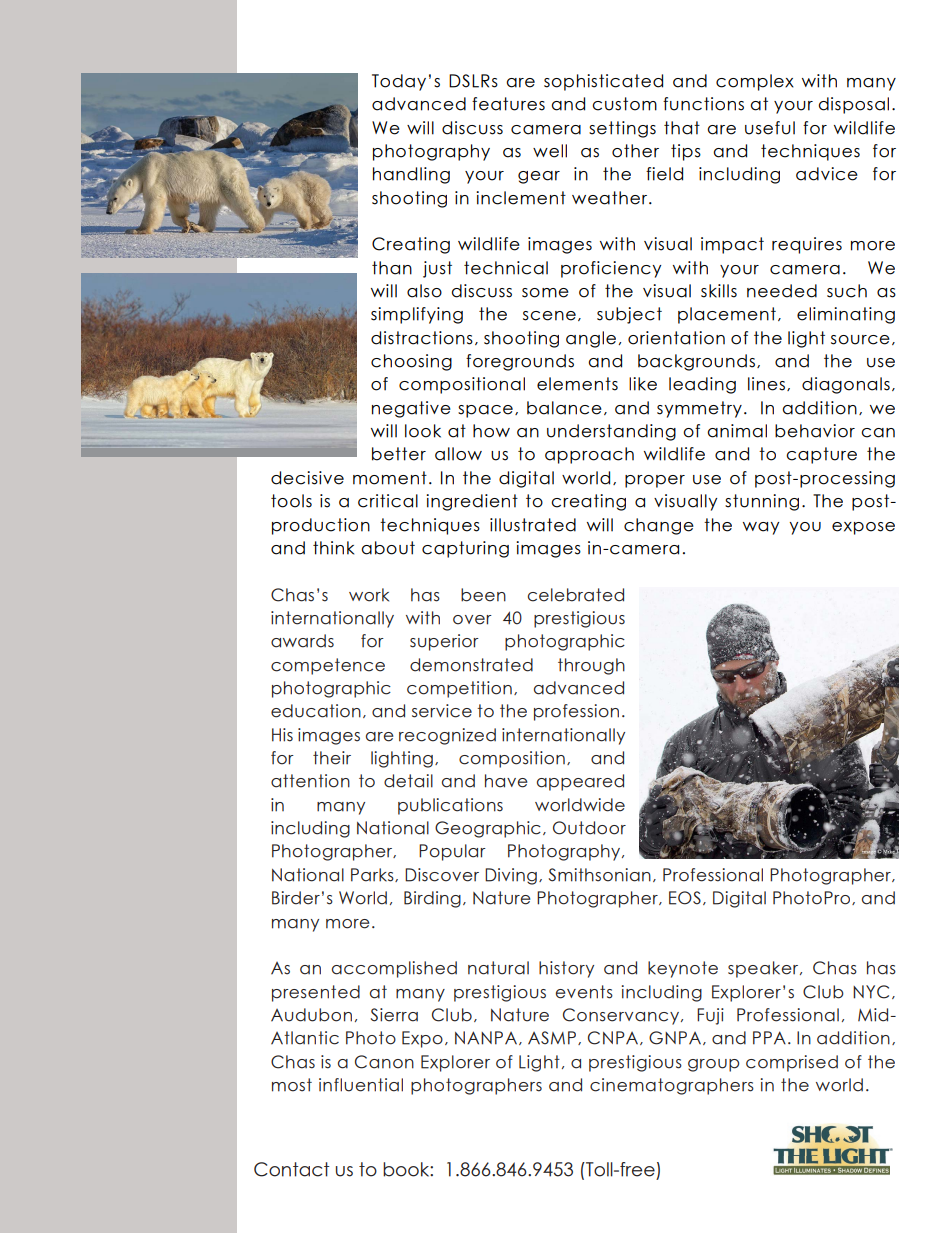 The image size is (952, 1233). Describe the element at coordinates (770, 128) in the screenshot. I see `useful` at that location.
